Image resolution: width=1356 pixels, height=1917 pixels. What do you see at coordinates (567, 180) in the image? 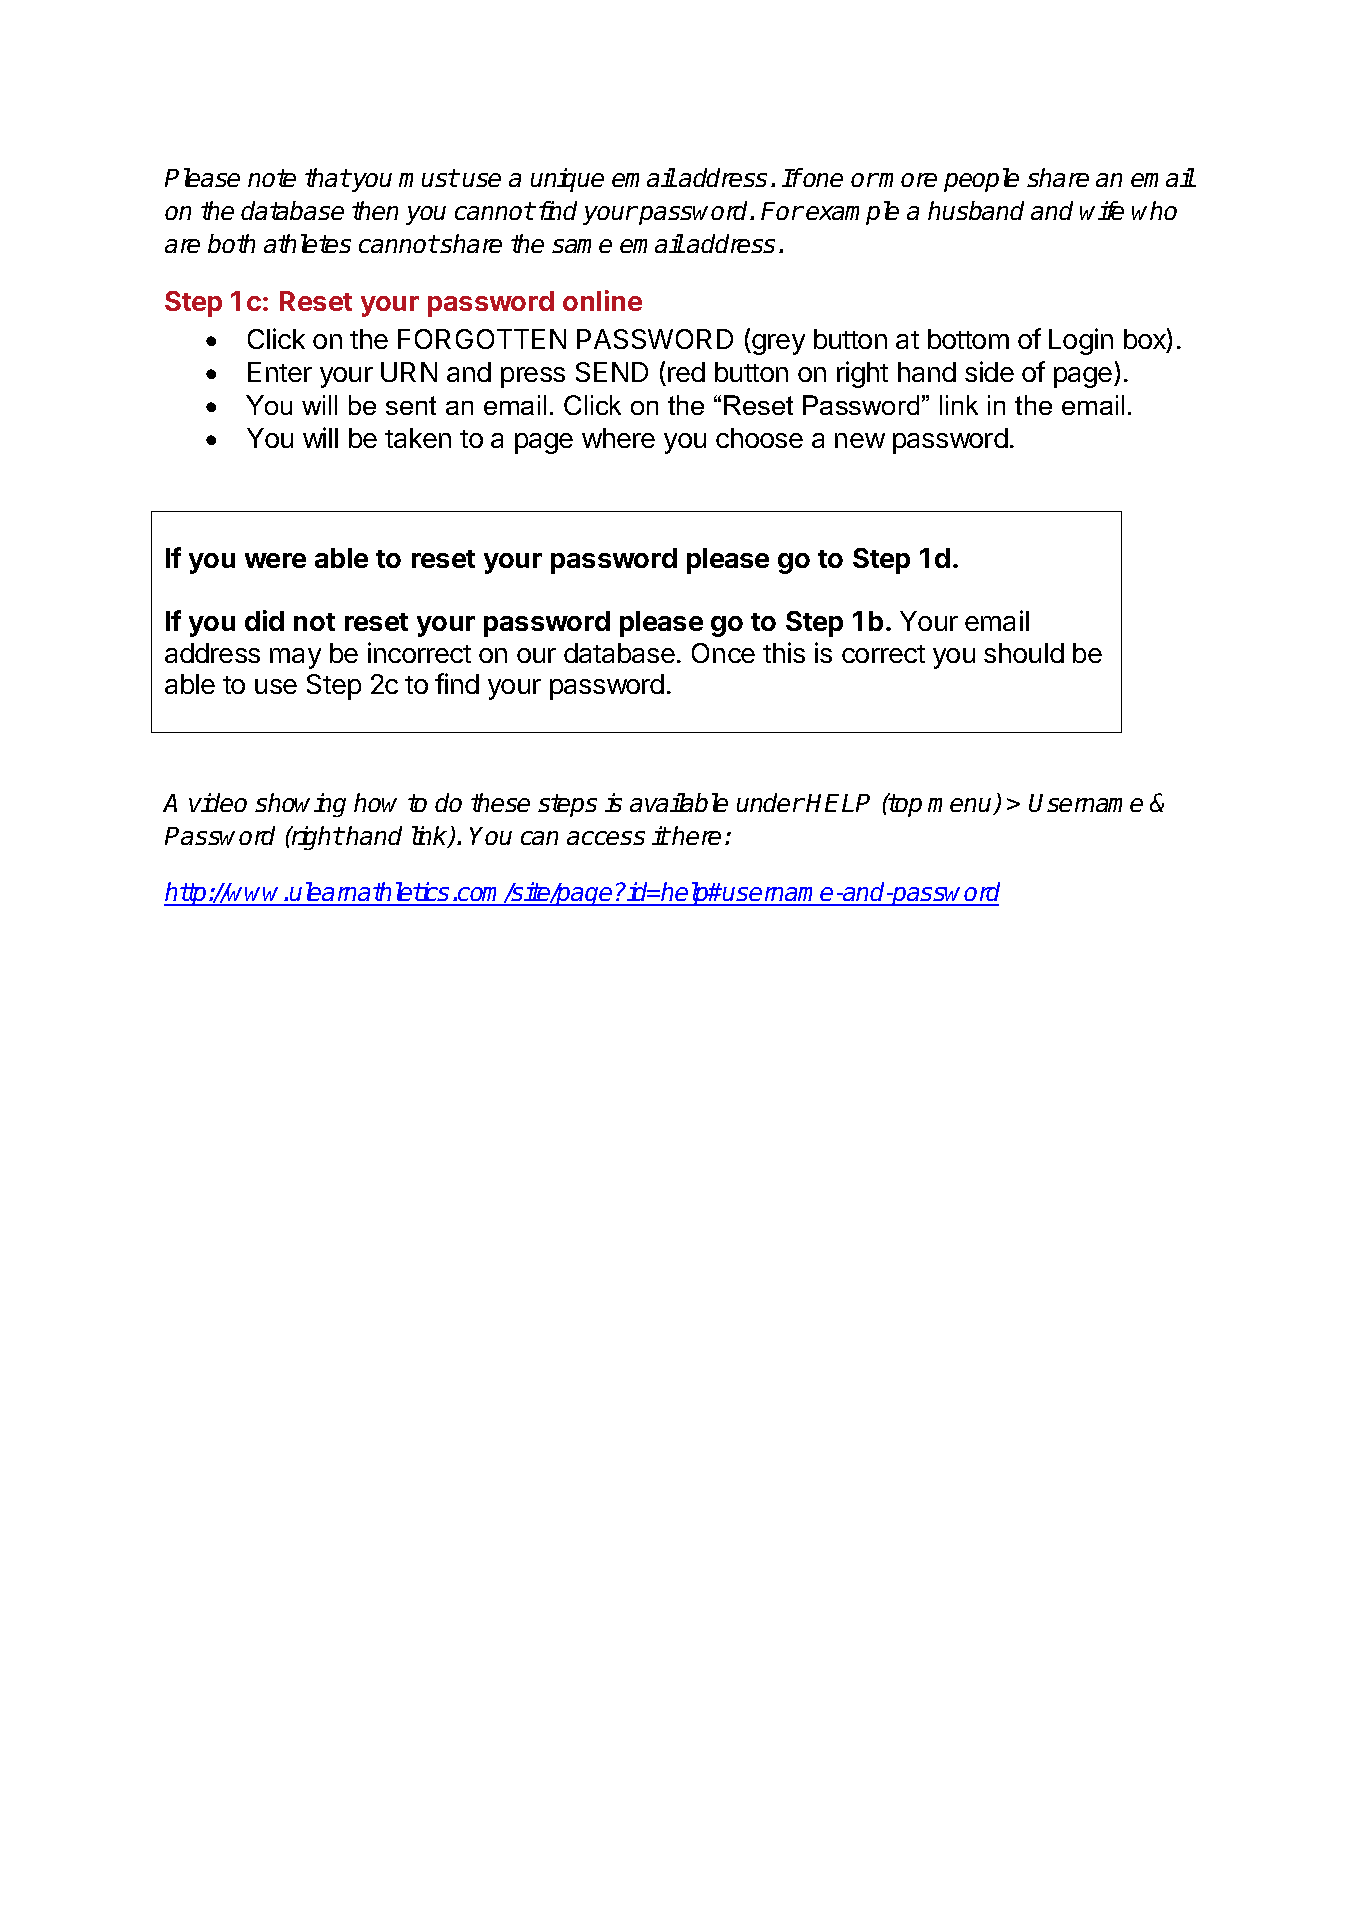
I see `unique` at bounding box center [567, 180].
